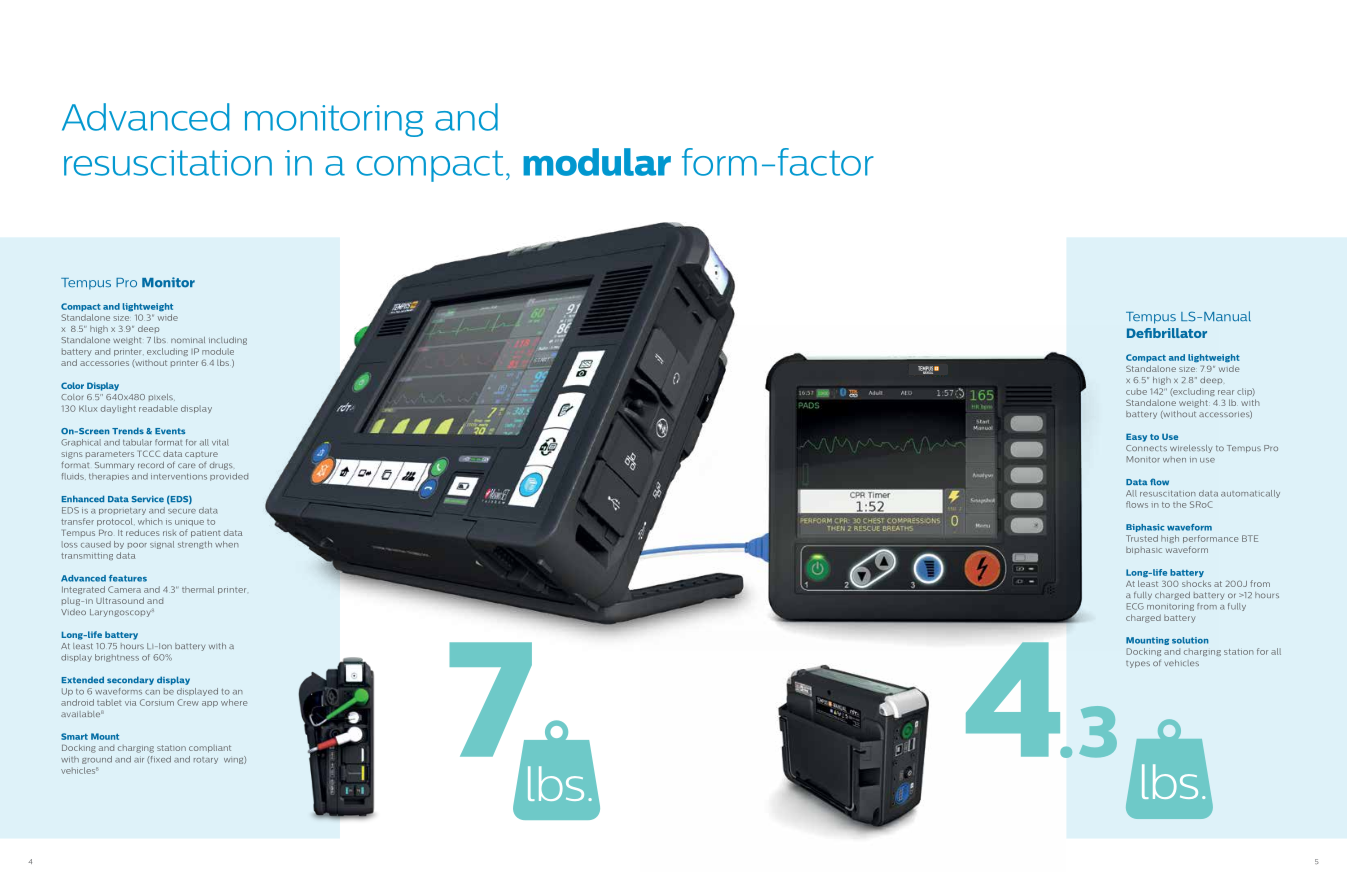  I want to click on compliant, so click(210, 749).
